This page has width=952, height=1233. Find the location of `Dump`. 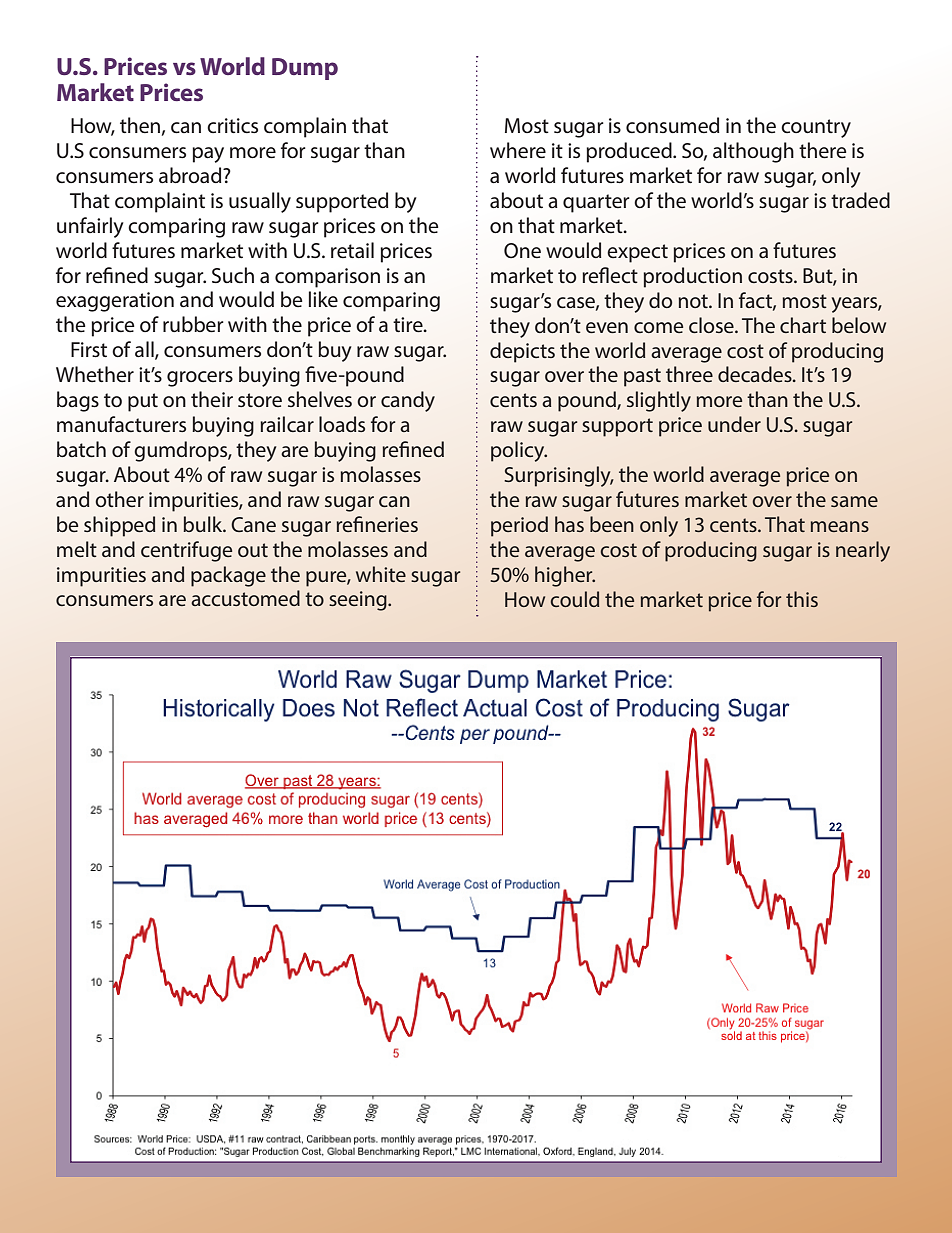

Dump is located at coordinates (305, 69).
